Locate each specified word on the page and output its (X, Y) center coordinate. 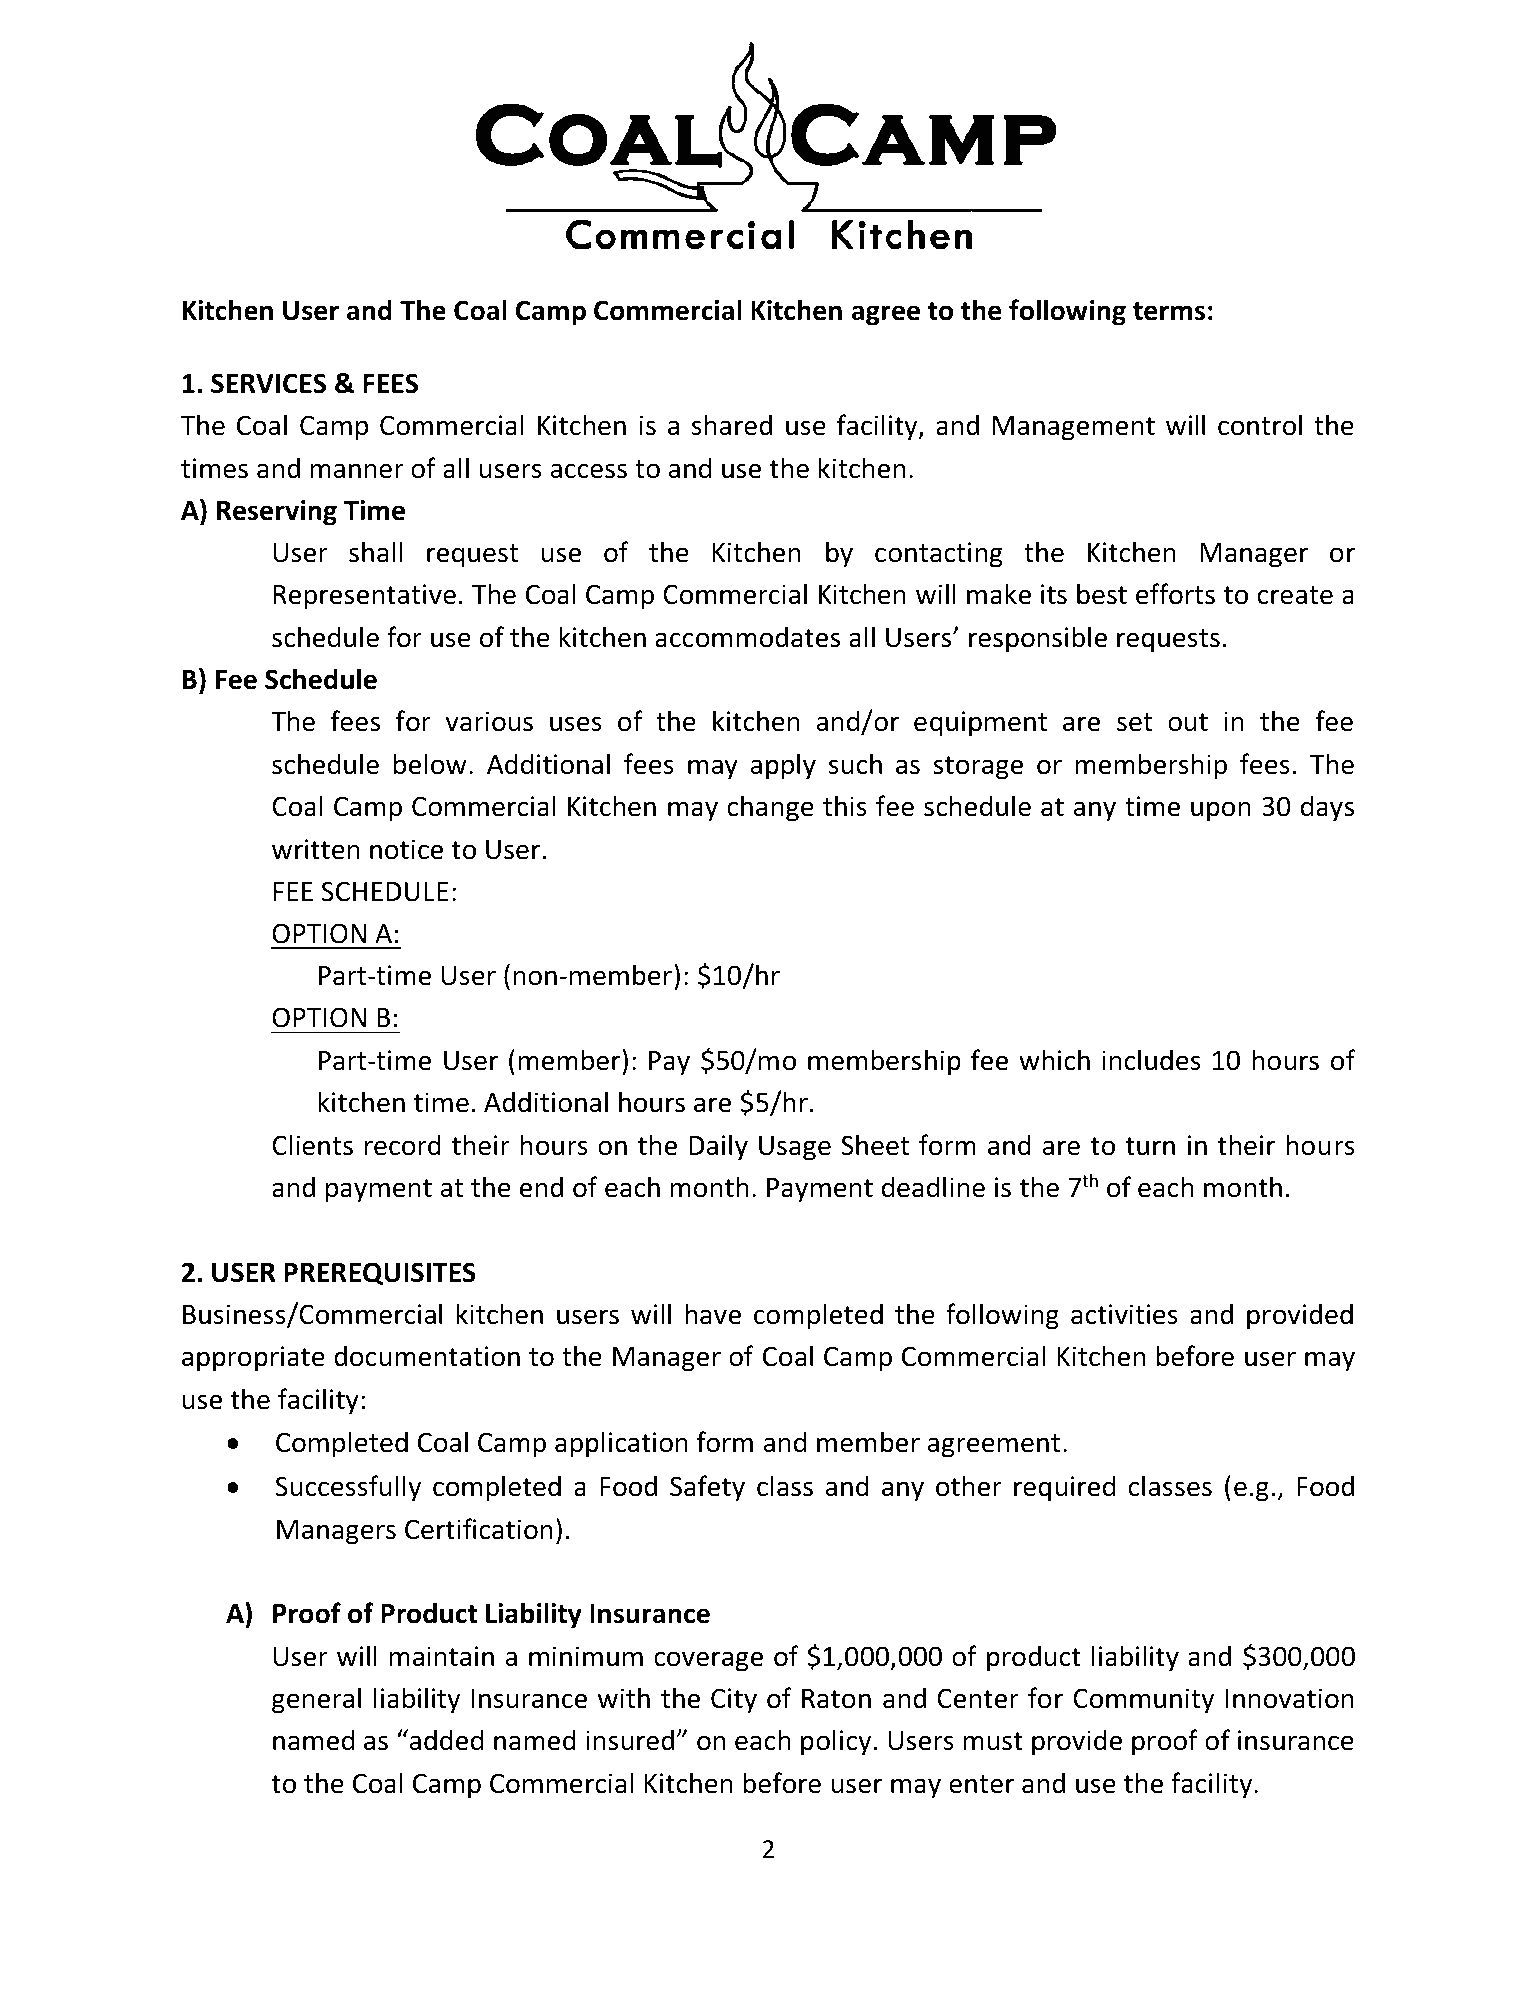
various (489, 721)
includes (1151, 1060)
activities (1124, 1314)
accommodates (747, 637)
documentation (427, 1356)
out (1188, 722)
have (713, 1314)
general (316, 1700)
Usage (795, 1148)
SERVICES (268, 383)
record (403, 1145)
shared (732, 425)
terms (1169, 311)
